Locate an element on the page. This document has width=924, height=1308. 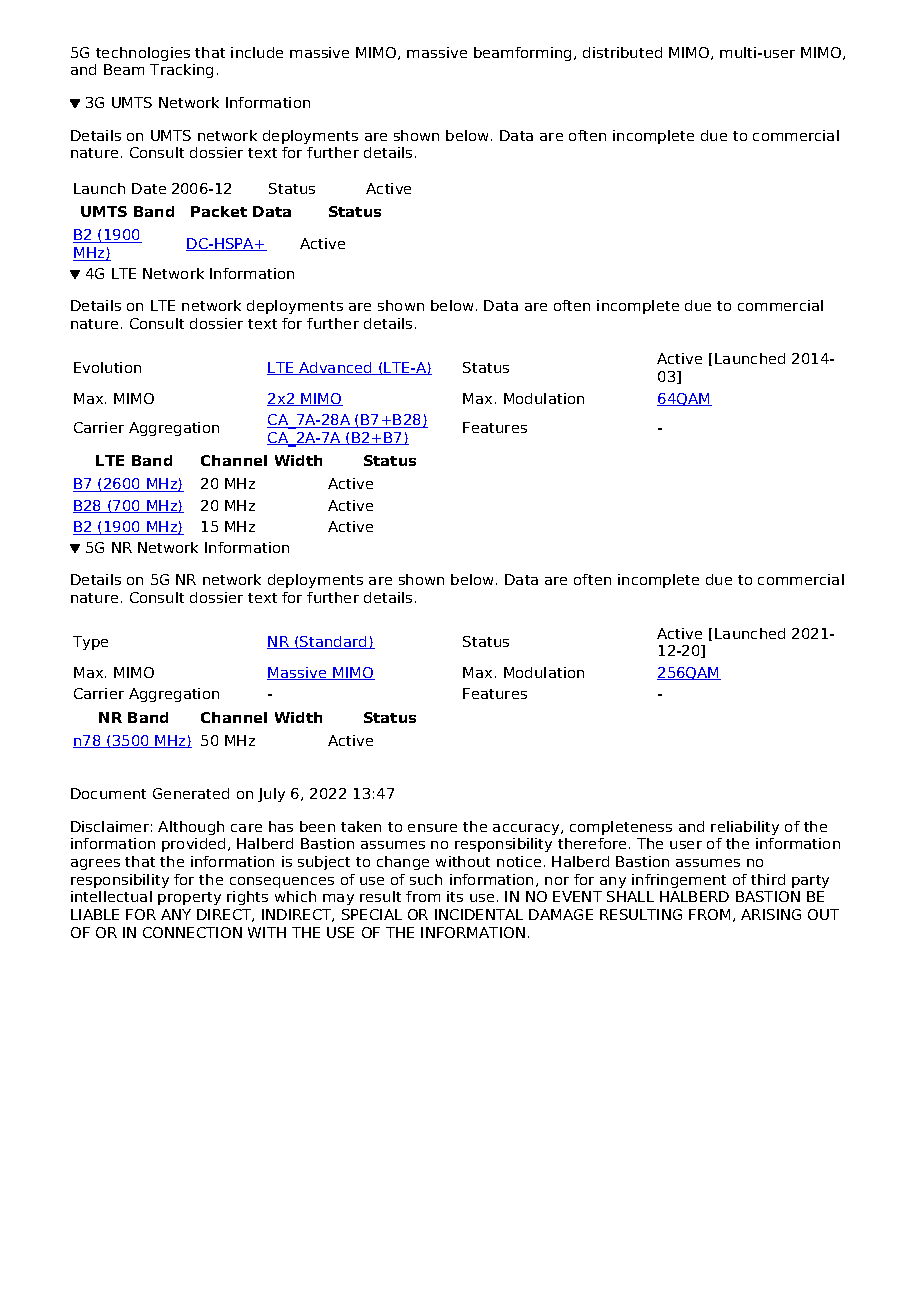
Date is located at coordinates (149, 188).
